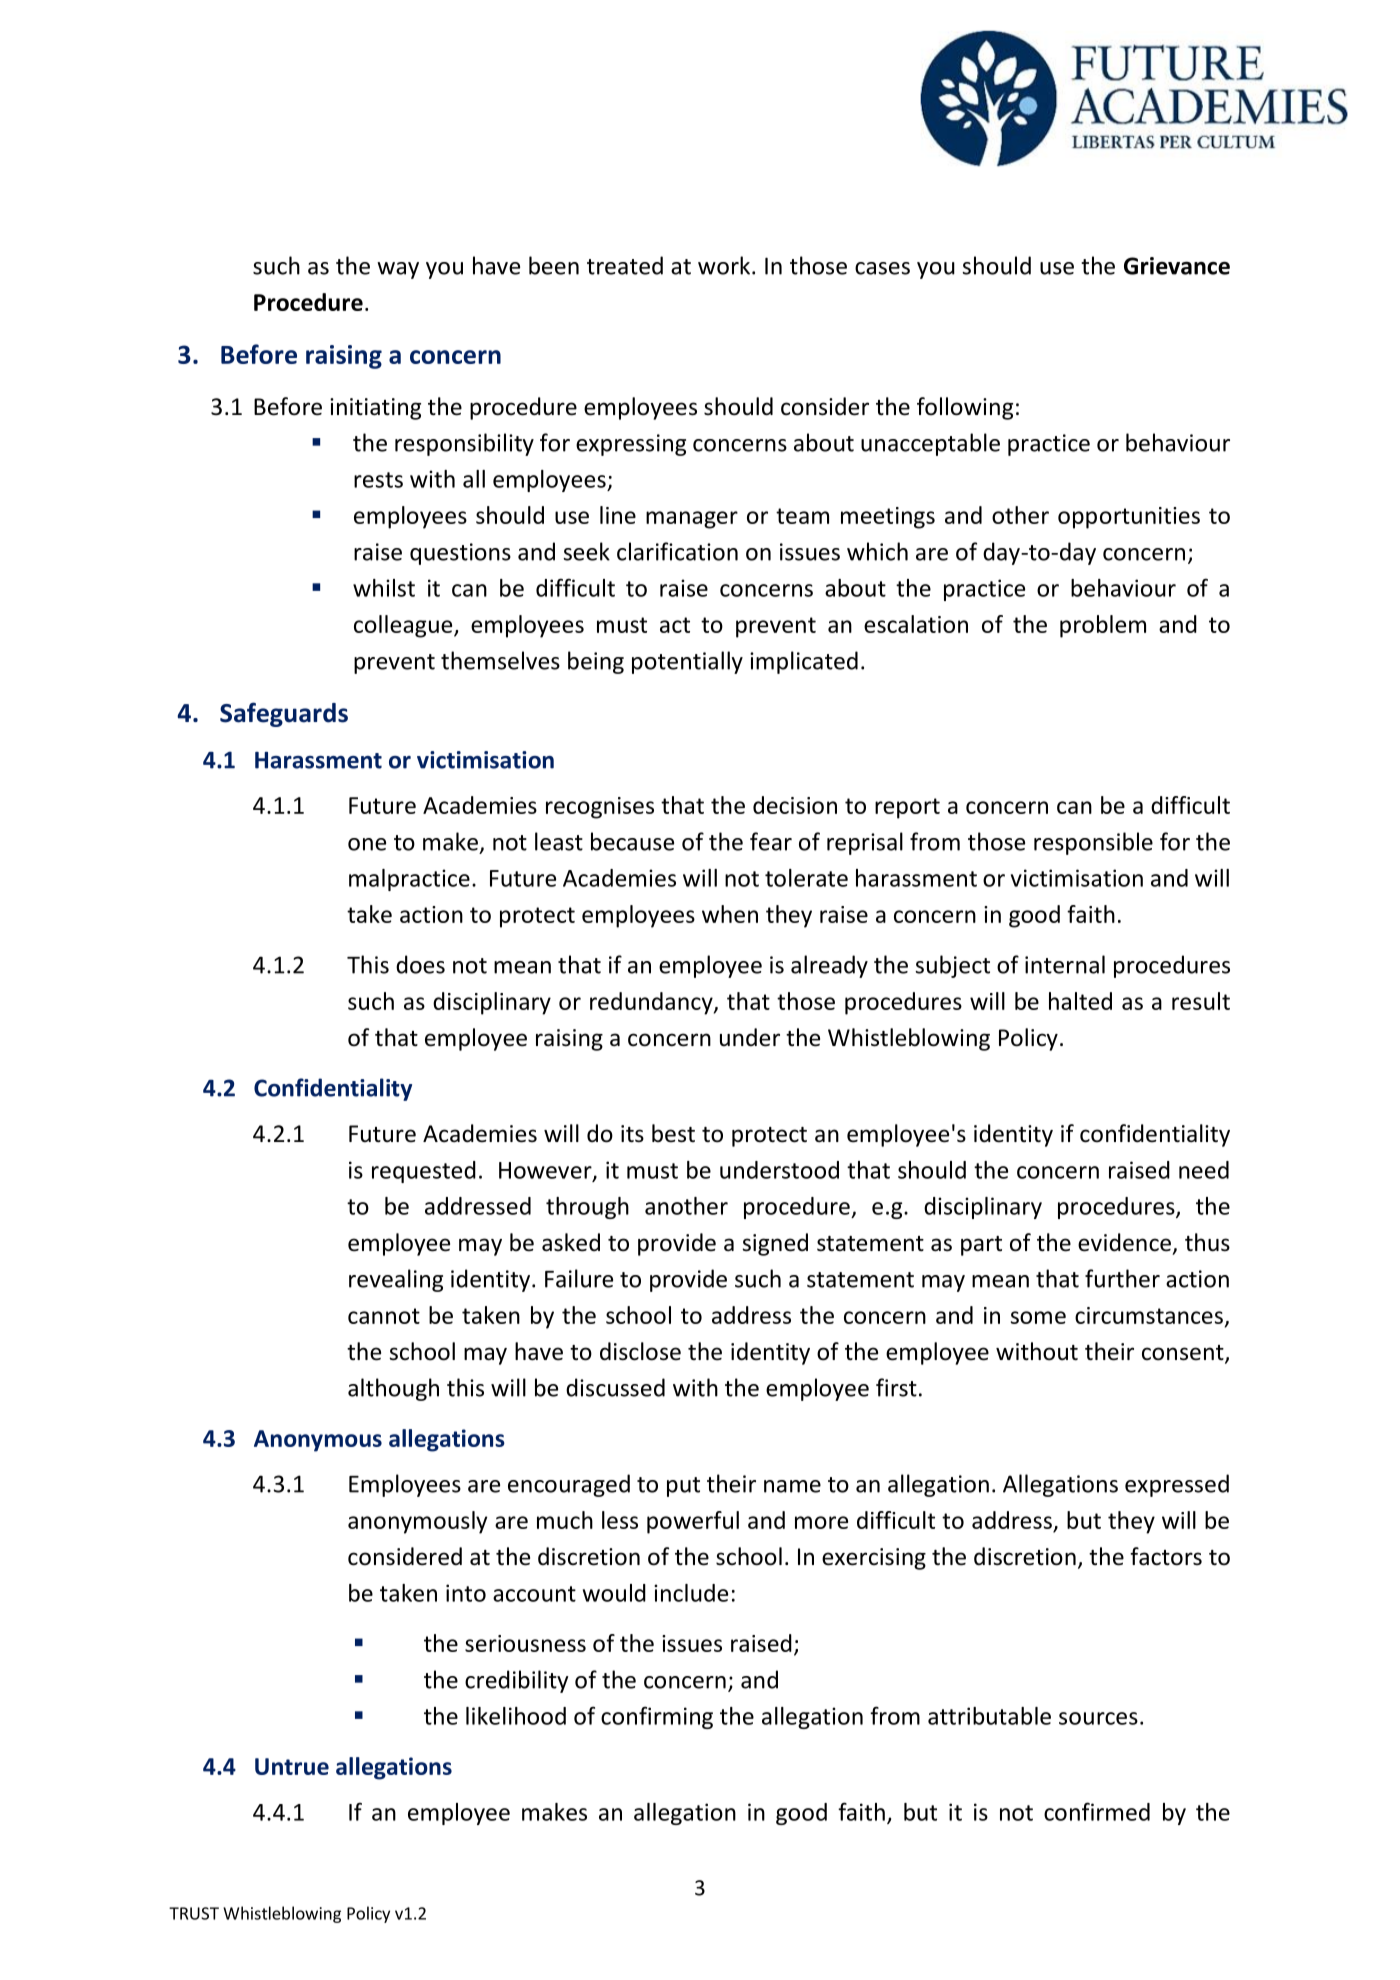 Image resolution: width=1400 pixels, height=1980 pixels. I want to click on revealing, so click(396, 1280).
